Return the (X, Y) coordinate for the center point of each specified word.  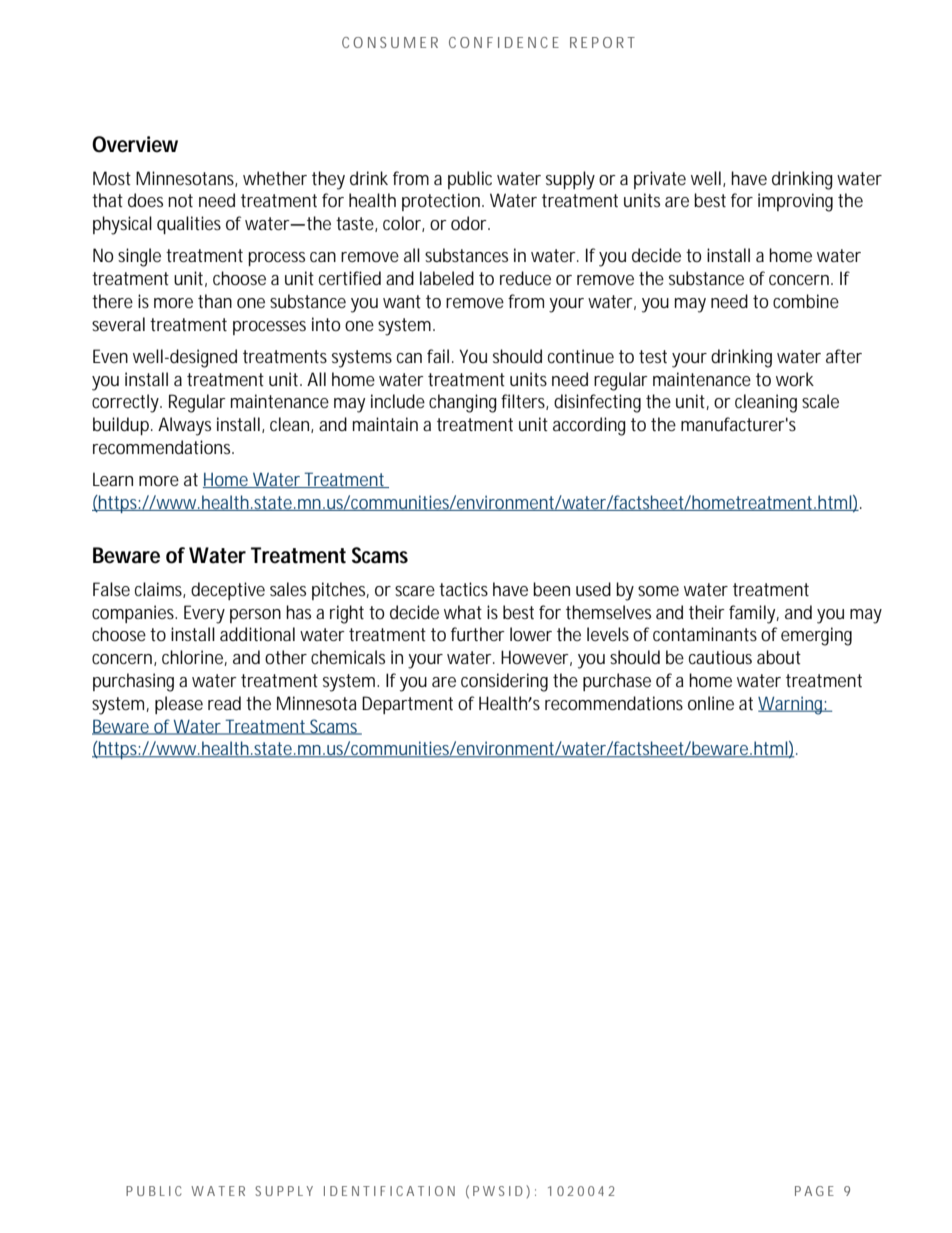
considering (504, 682)
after (844, 356)
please (179, 705)
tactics (463, 589)
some (658, 591)
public (470, 180)
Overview (135, 144)
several (118, 324)
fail (438, 356)
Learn (113, 479)
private (660, 180)
